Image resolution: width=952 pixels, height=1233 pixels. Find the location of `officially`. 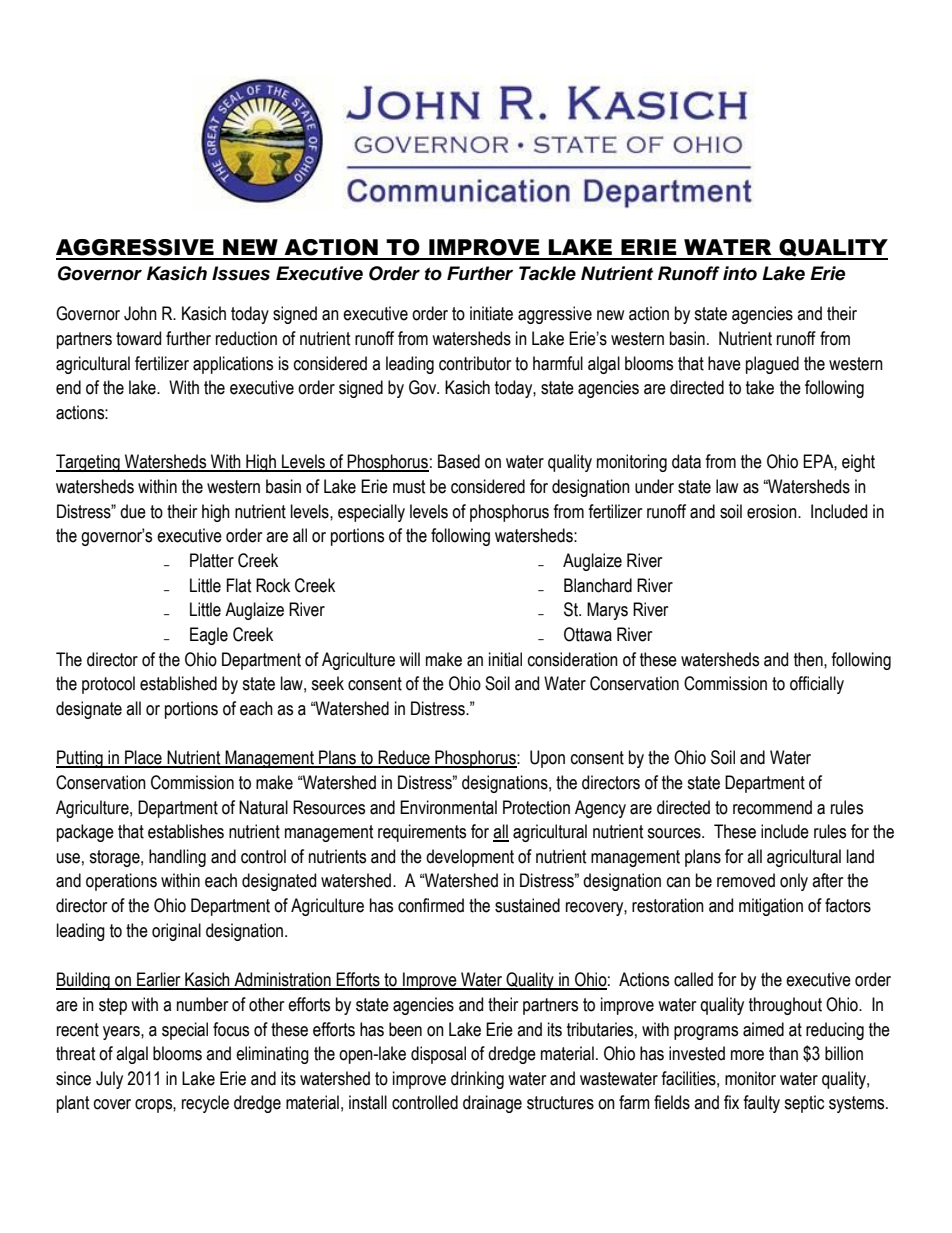

officially is located at coordinates (817, 685).
